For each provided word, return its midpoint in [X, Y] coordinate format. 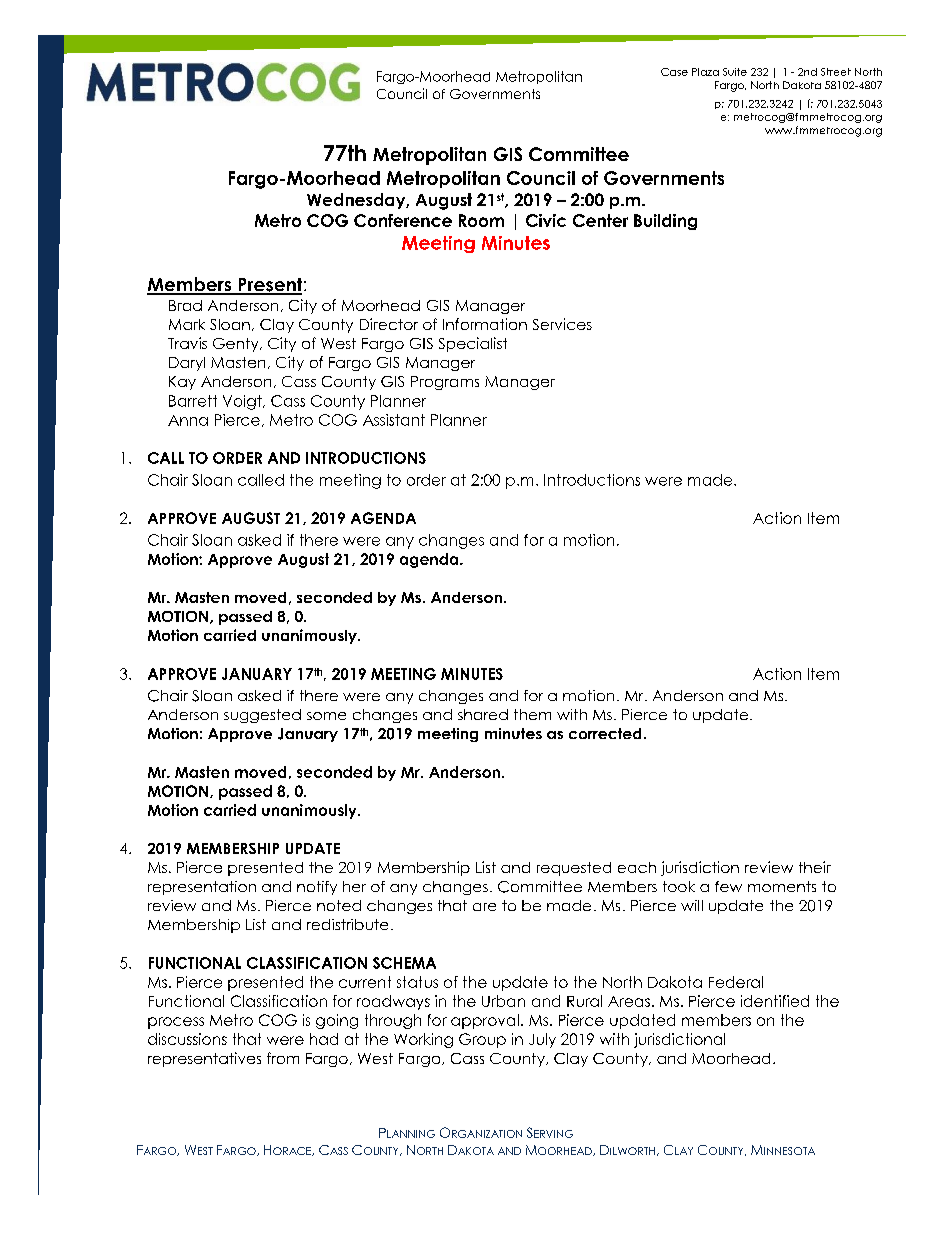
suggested [262, 716]
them [532, 714]
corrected [605, 733]
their [815, 867]
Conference [403, 220]
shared [483, 714]
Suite [735, 72]
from [283, 1058]
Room [481, 220]
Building [665, 222]
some [326, 716]
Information [485, 324]
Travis [187, 343]
